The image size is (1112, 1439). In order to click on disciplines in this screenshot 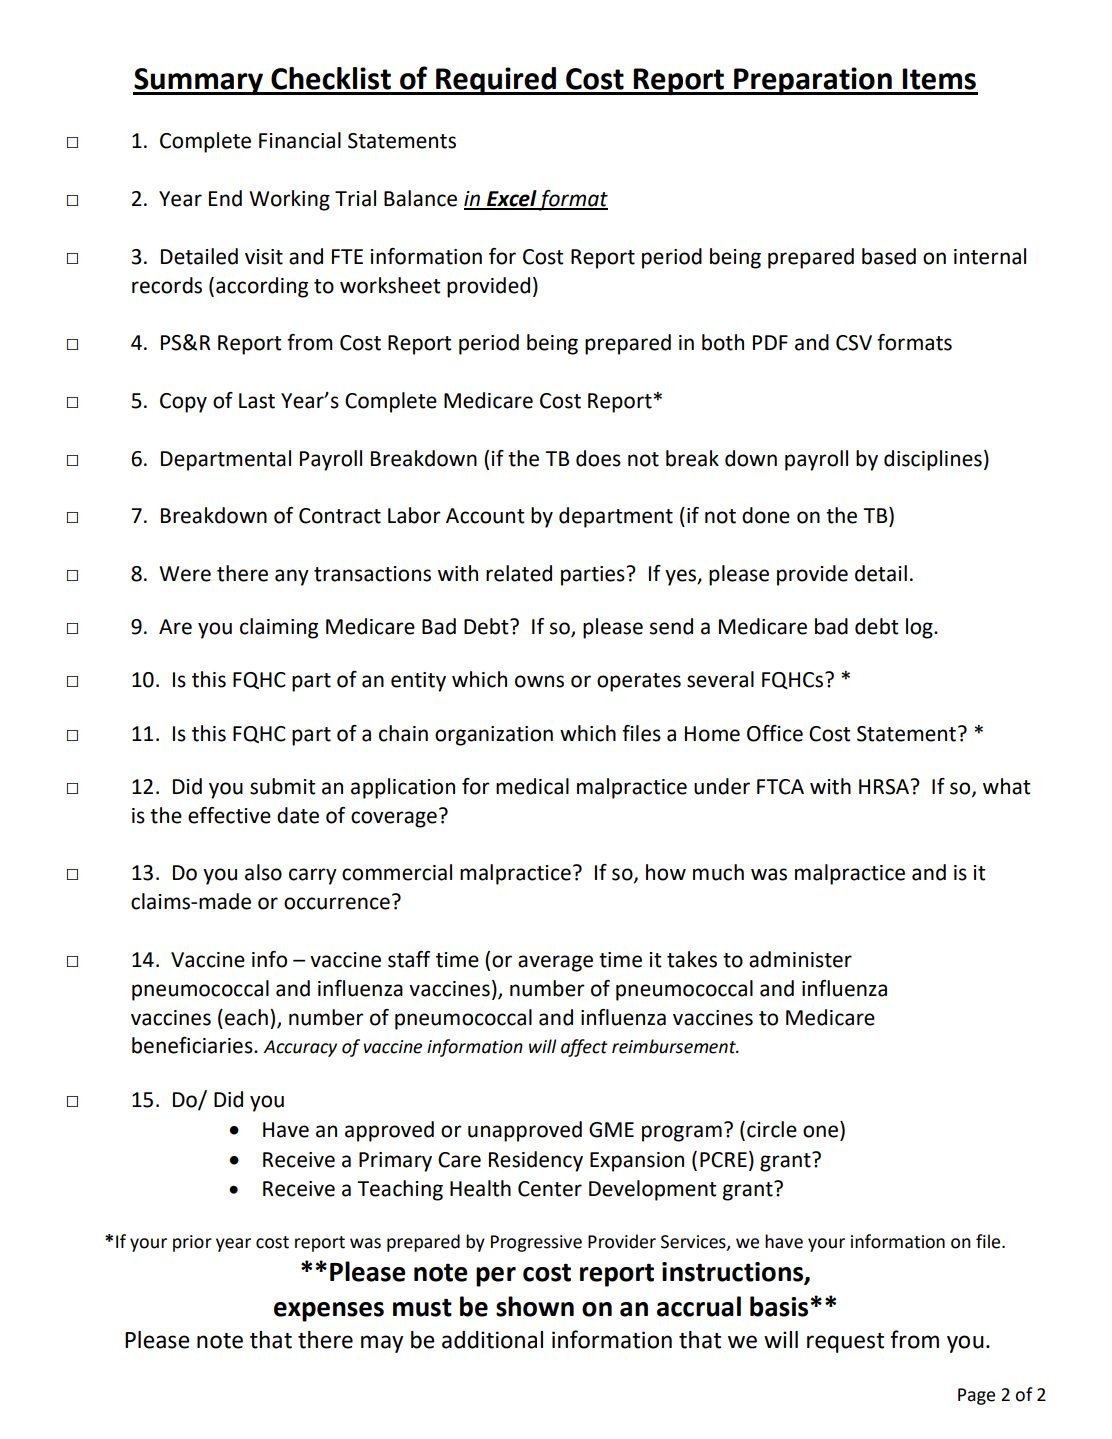, I will do `click(933, 460)`.
